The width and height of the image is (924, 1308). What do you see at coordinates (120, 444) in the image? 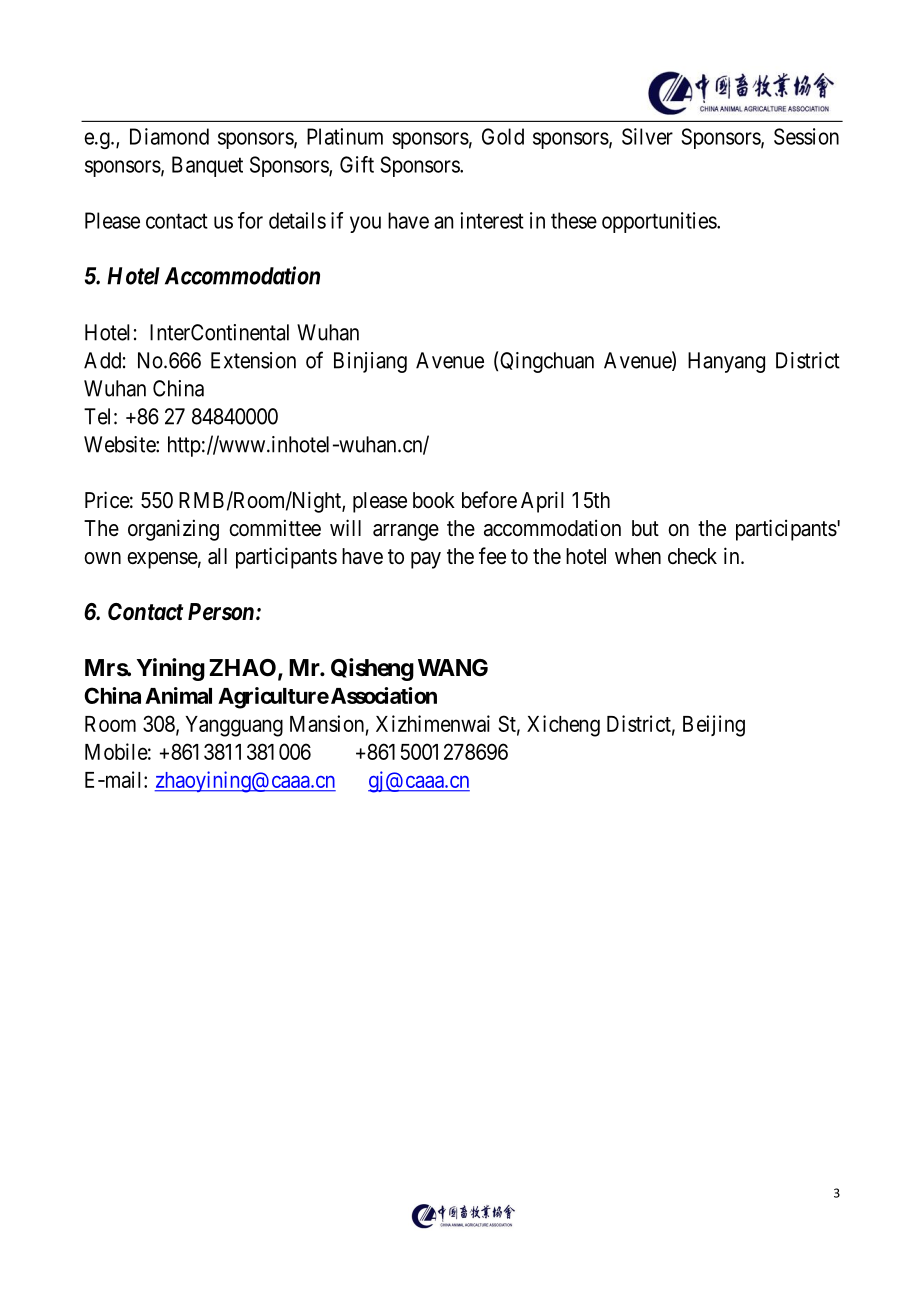
I see `Website` at bounding box center [120, 444].
